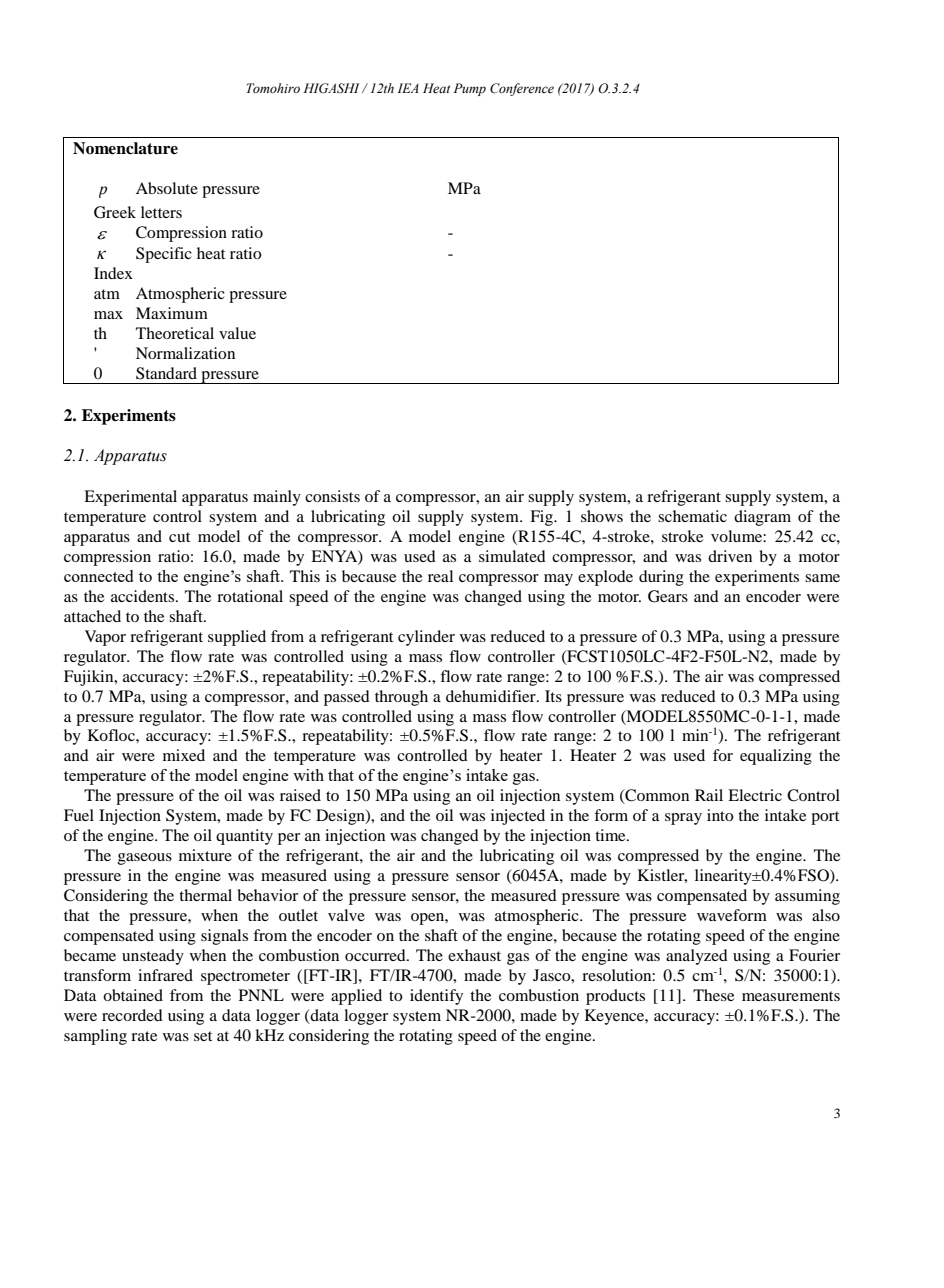  I want to click on Pump, so click(470, 89).
